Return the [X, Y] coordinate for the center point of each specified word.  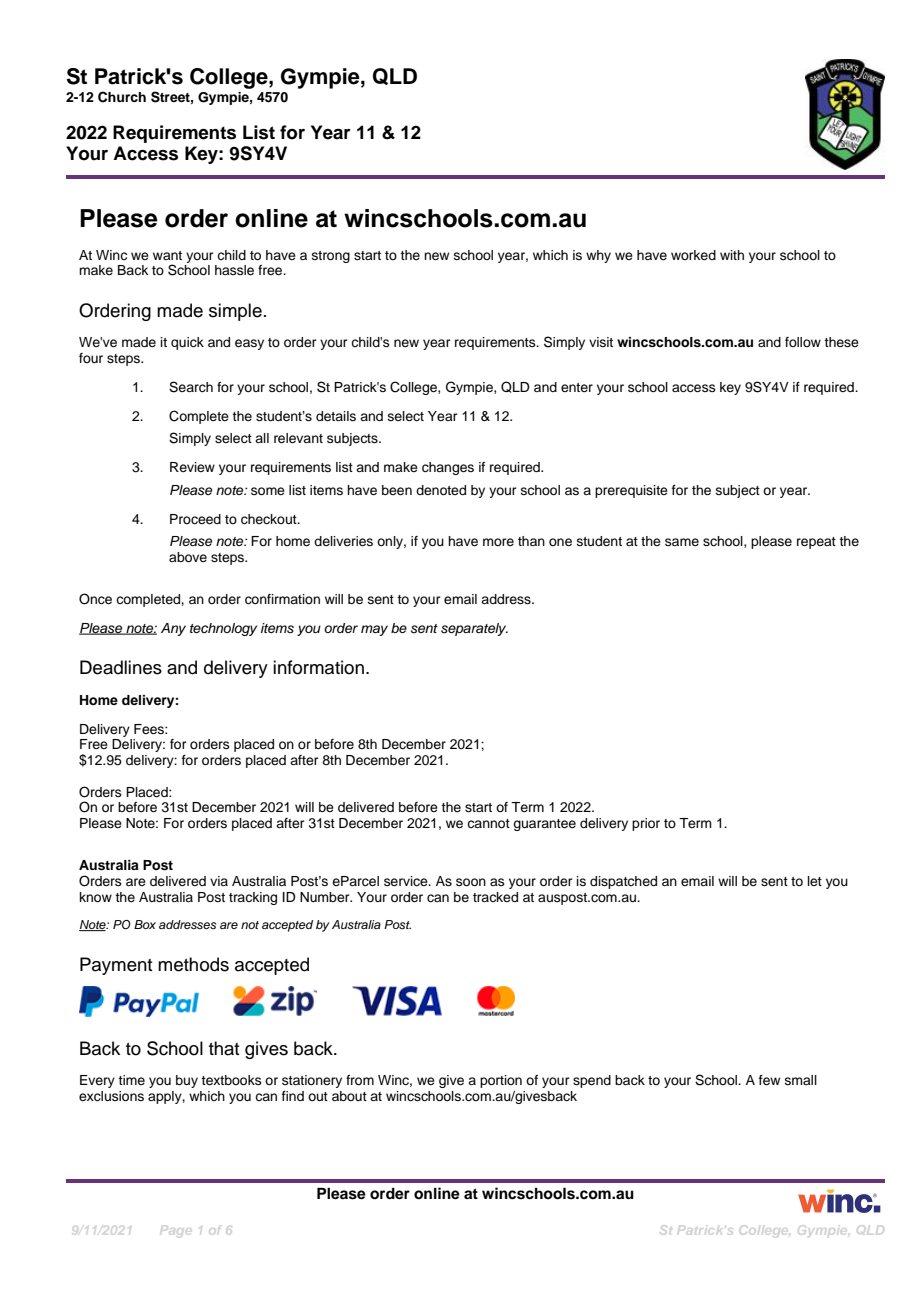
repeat [816, 543]
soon [471, 882]
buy [187, 1081]
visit [601, 342]
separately [474, 629]
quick [187, 343]
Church [122, 97]
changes [448, 468]
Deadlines [121, 667]
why [598, 256]
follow [803, 342]
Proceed [195, 519]
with [732, 255]
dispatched [623, 882]
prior [646, 824]
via [219, 881]
